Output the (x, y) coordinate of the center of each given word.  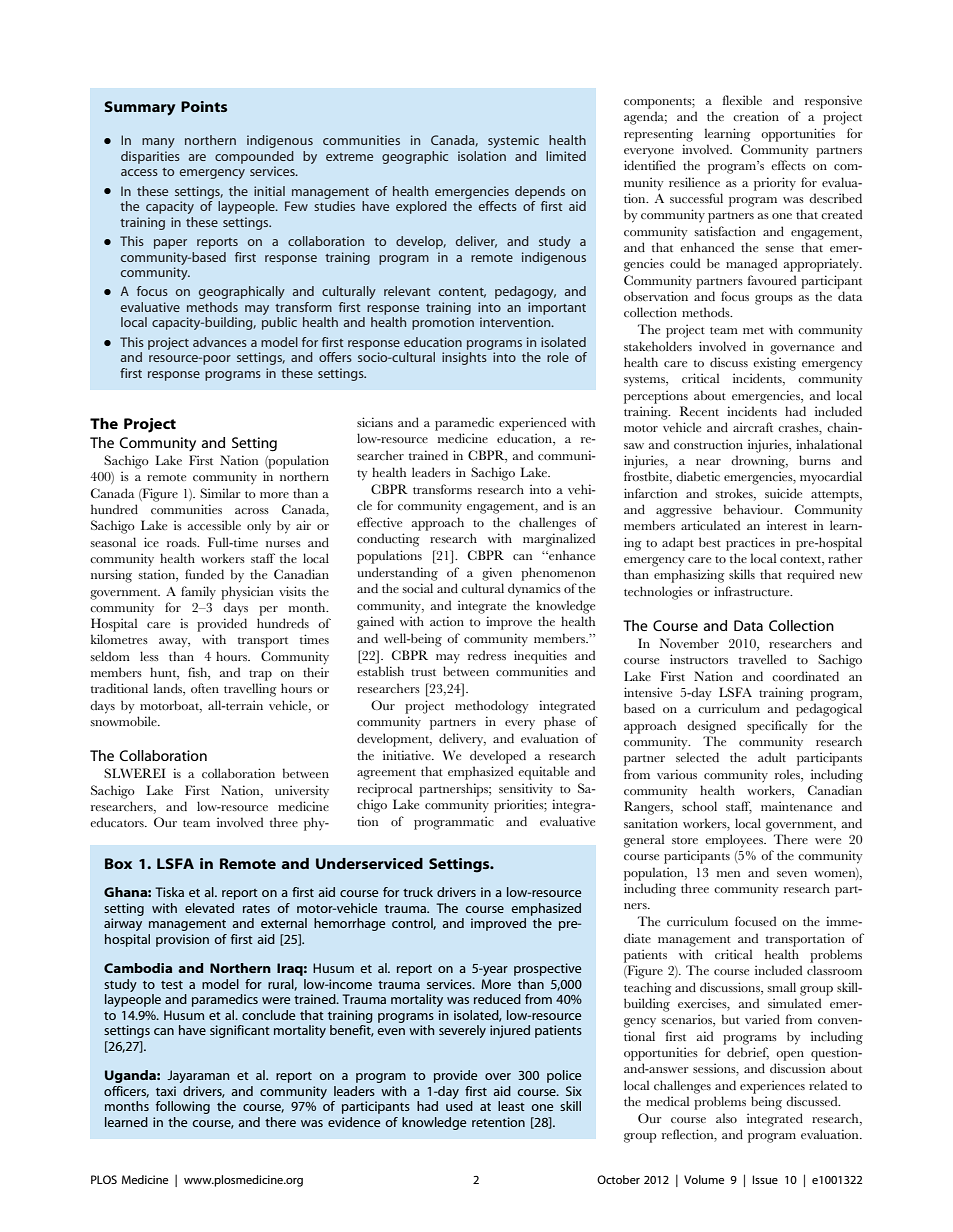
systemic (513, 141)
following (183, 1107)
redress (487, 655)
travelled (762, 659)
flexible (742, 100)
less (149, 656)
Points (204, 106)
